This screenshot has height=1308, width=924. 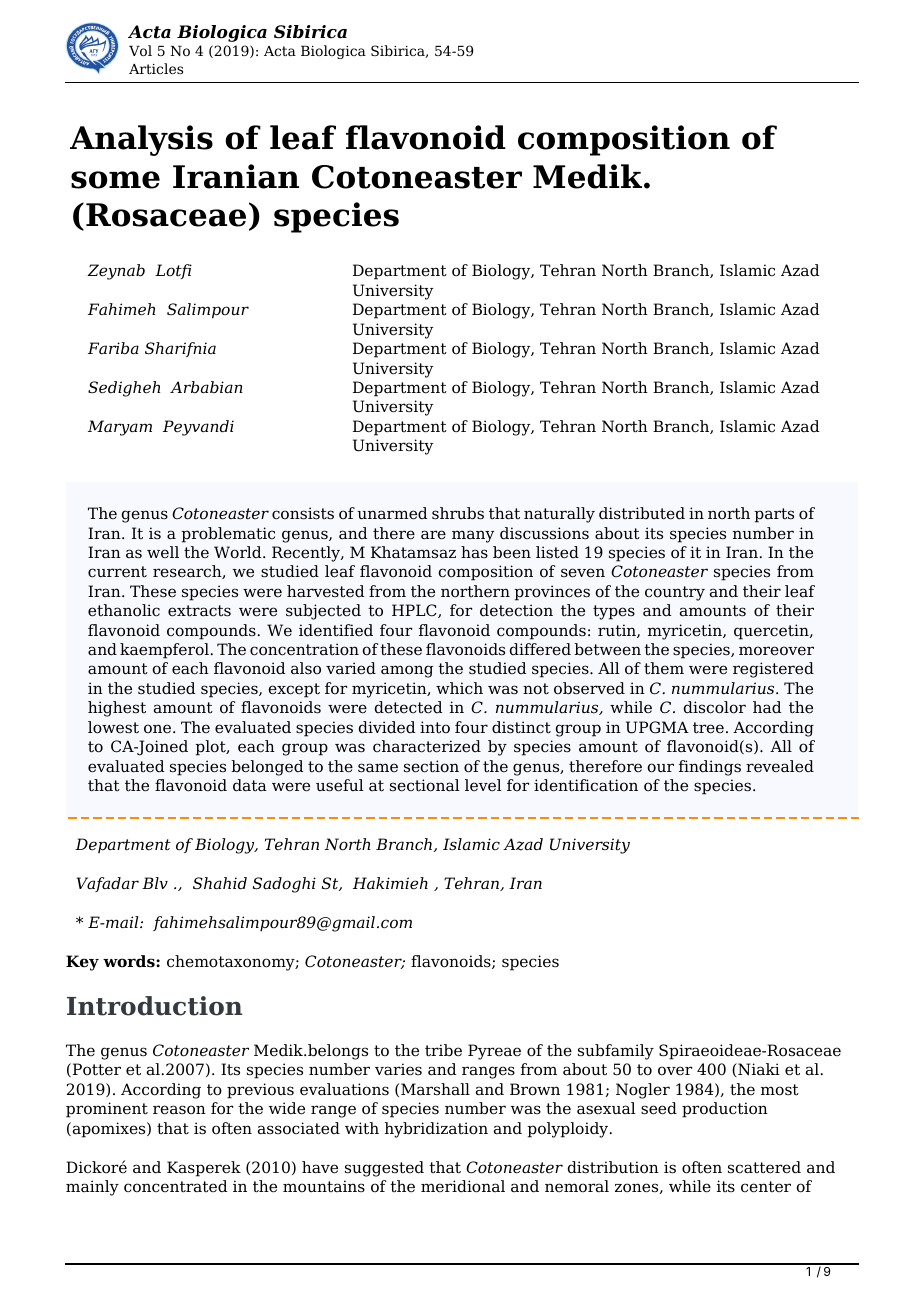 What do you see at coordinates (642, 513) in the screenshot?
I see `distributed` at bounding box center [642, 513].
